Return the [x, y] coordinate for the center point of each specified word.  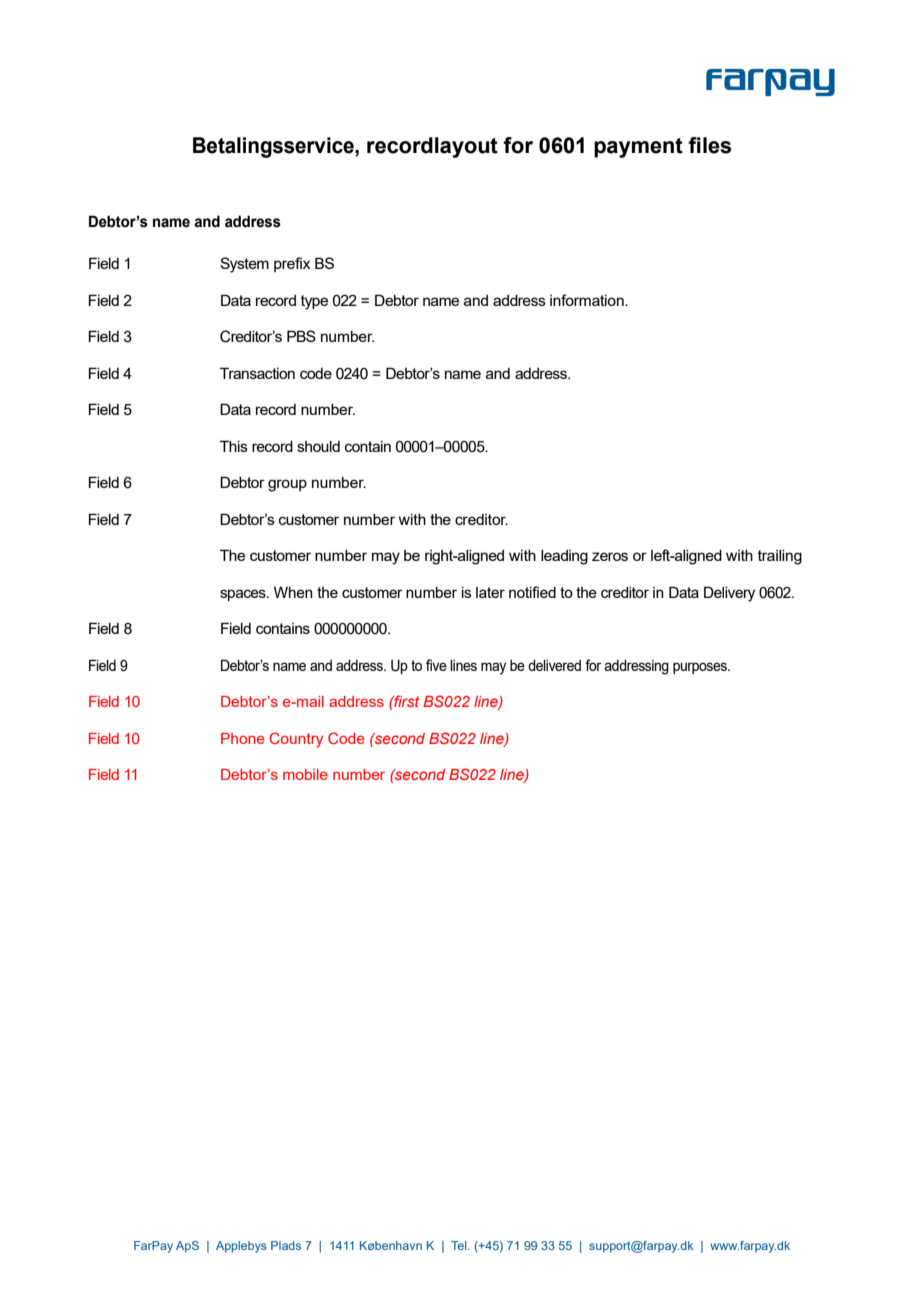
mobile [305, 774]
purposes [701, 668]
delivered [554, 665]
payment [638, 148]
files [709, 145]
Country [296, 740]
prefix [292, 264]
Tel [460, 1245]
